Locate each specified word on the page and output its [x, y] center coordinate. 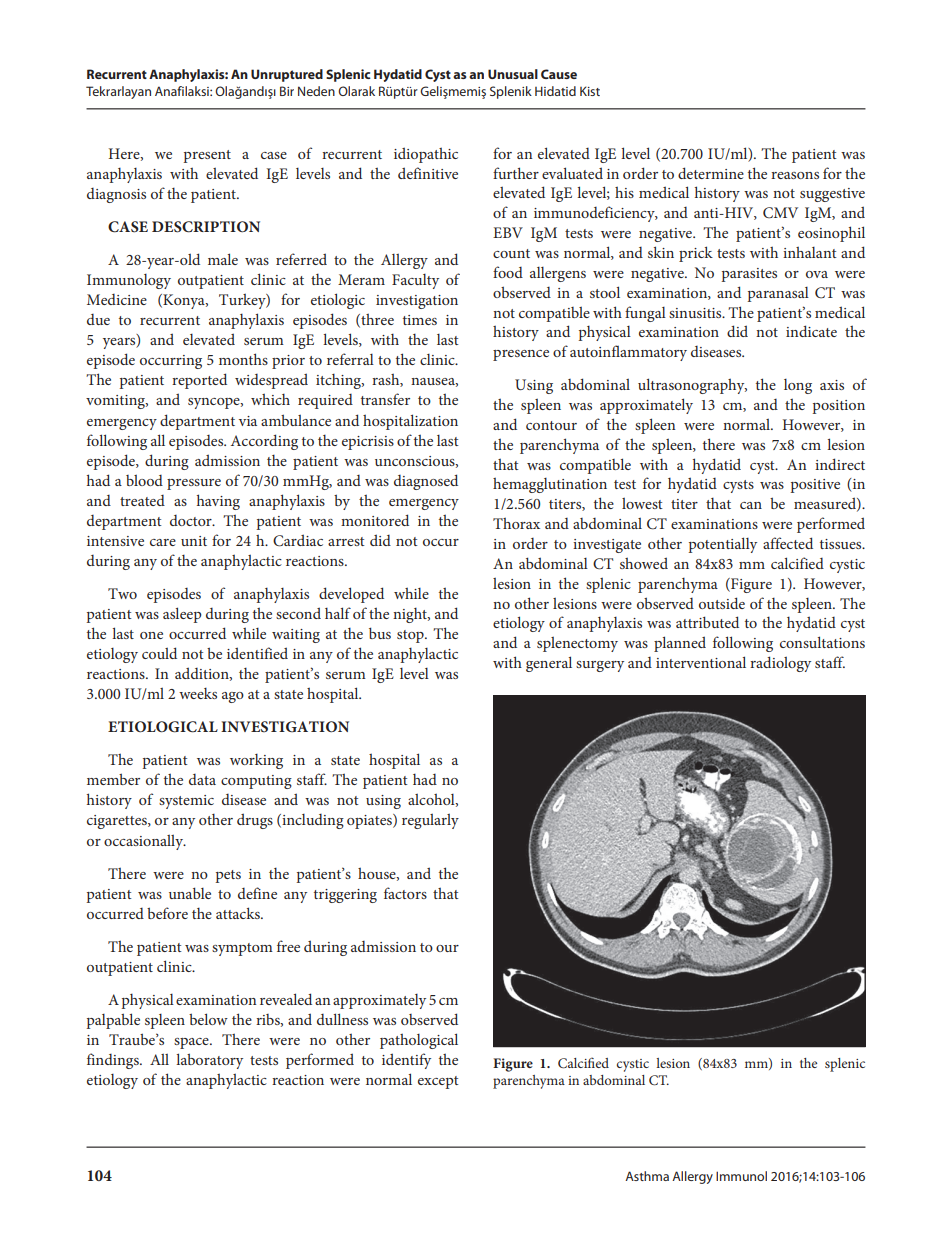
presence [521, 355]
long [798, 386]
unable [190, 893]
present [207, 156]
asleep [182, 615]
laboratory [209, 1061]
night [411, 615]
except [438, 1082]
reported [199, 381]
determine [711, 173]
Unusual [513, 74]
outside [722, 603]
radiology [780, 664]
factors [405, 893]
